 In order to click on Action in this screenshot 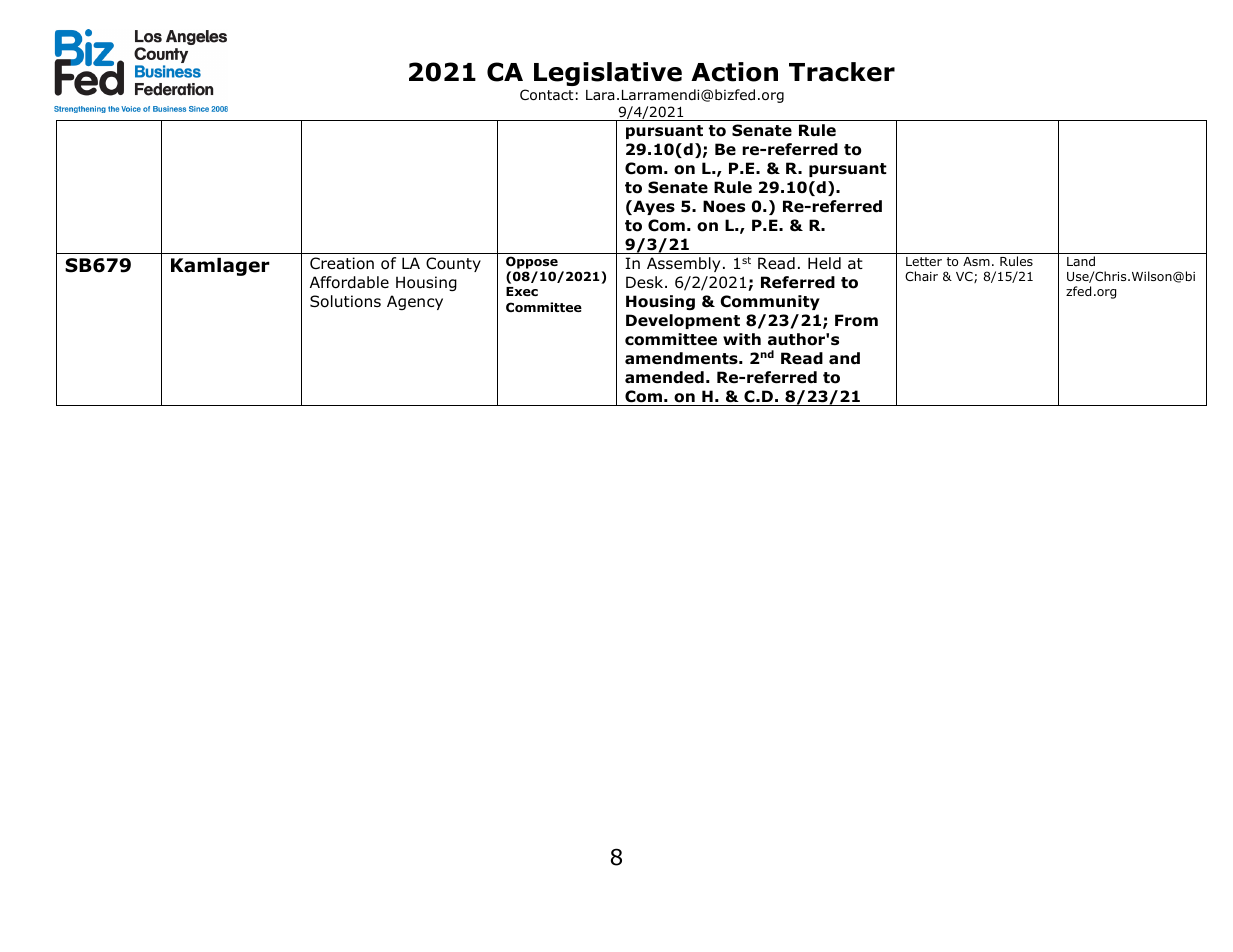, I will do `click(734, 72)`.
